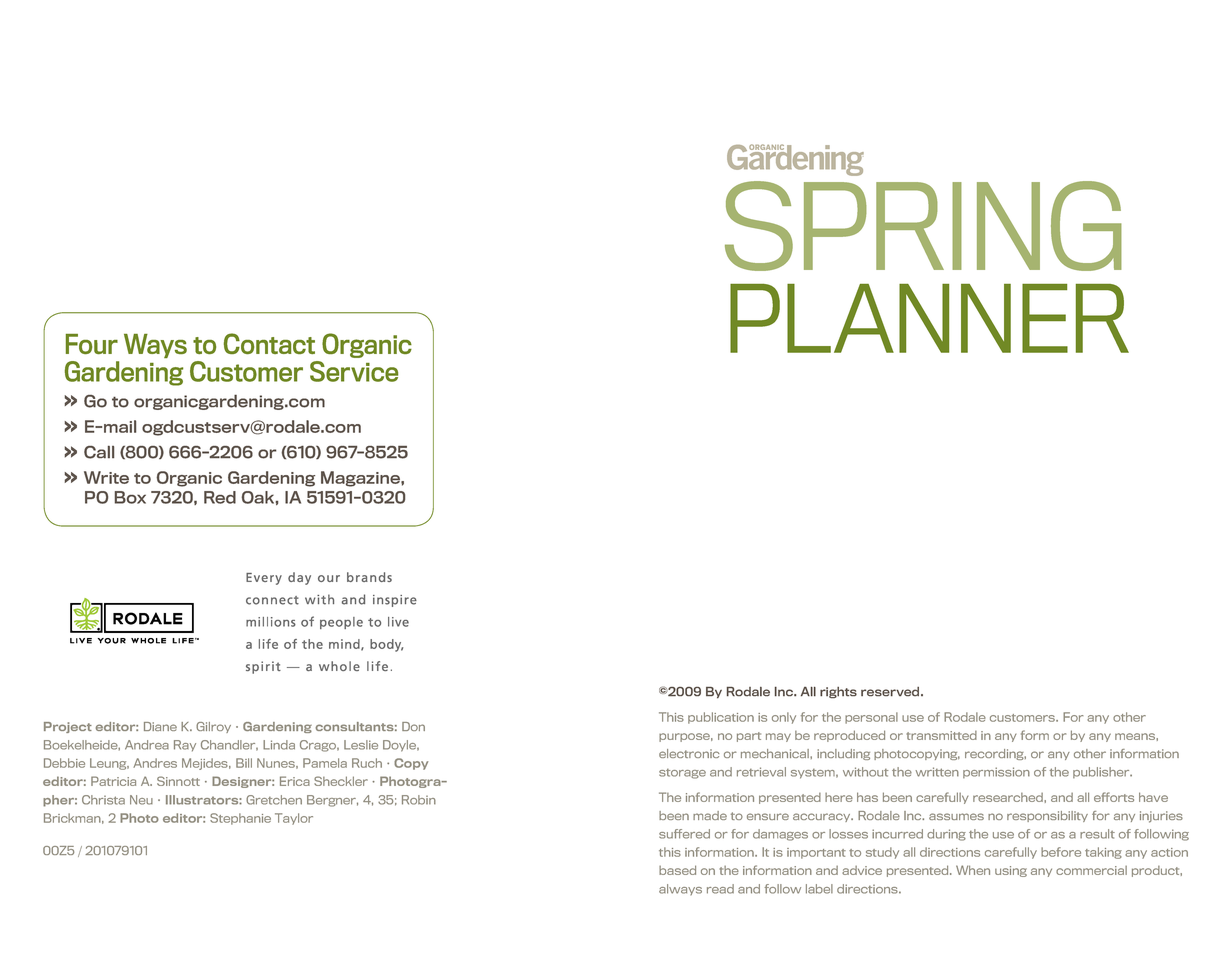 This image has height=959, width=1232. What do you see at coordinates (721, 718) in the image?
I see `publication` at bounding box center [721, 718].
